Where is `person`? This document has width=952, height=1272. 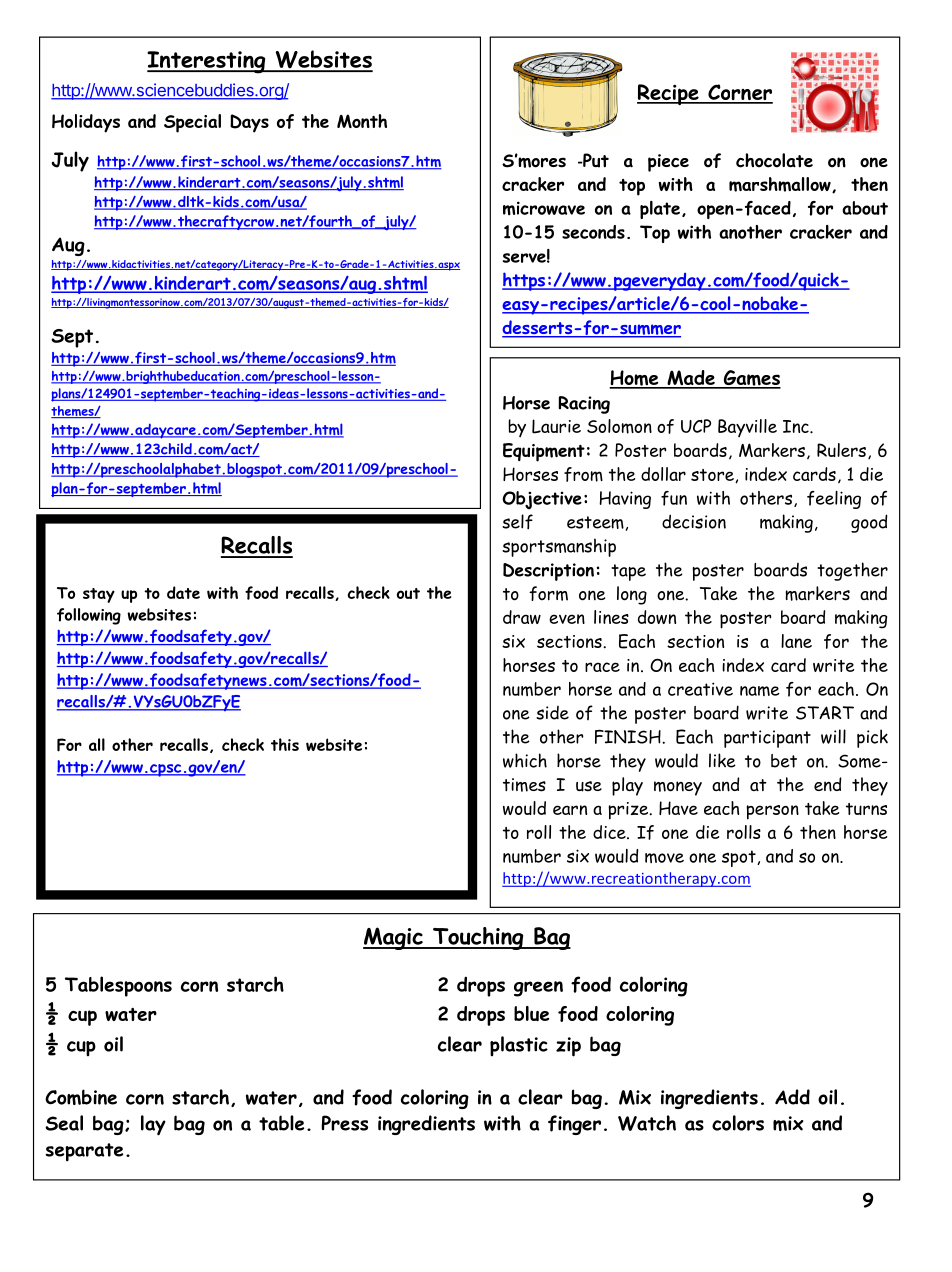 person is located at coordinates (772, 812).
